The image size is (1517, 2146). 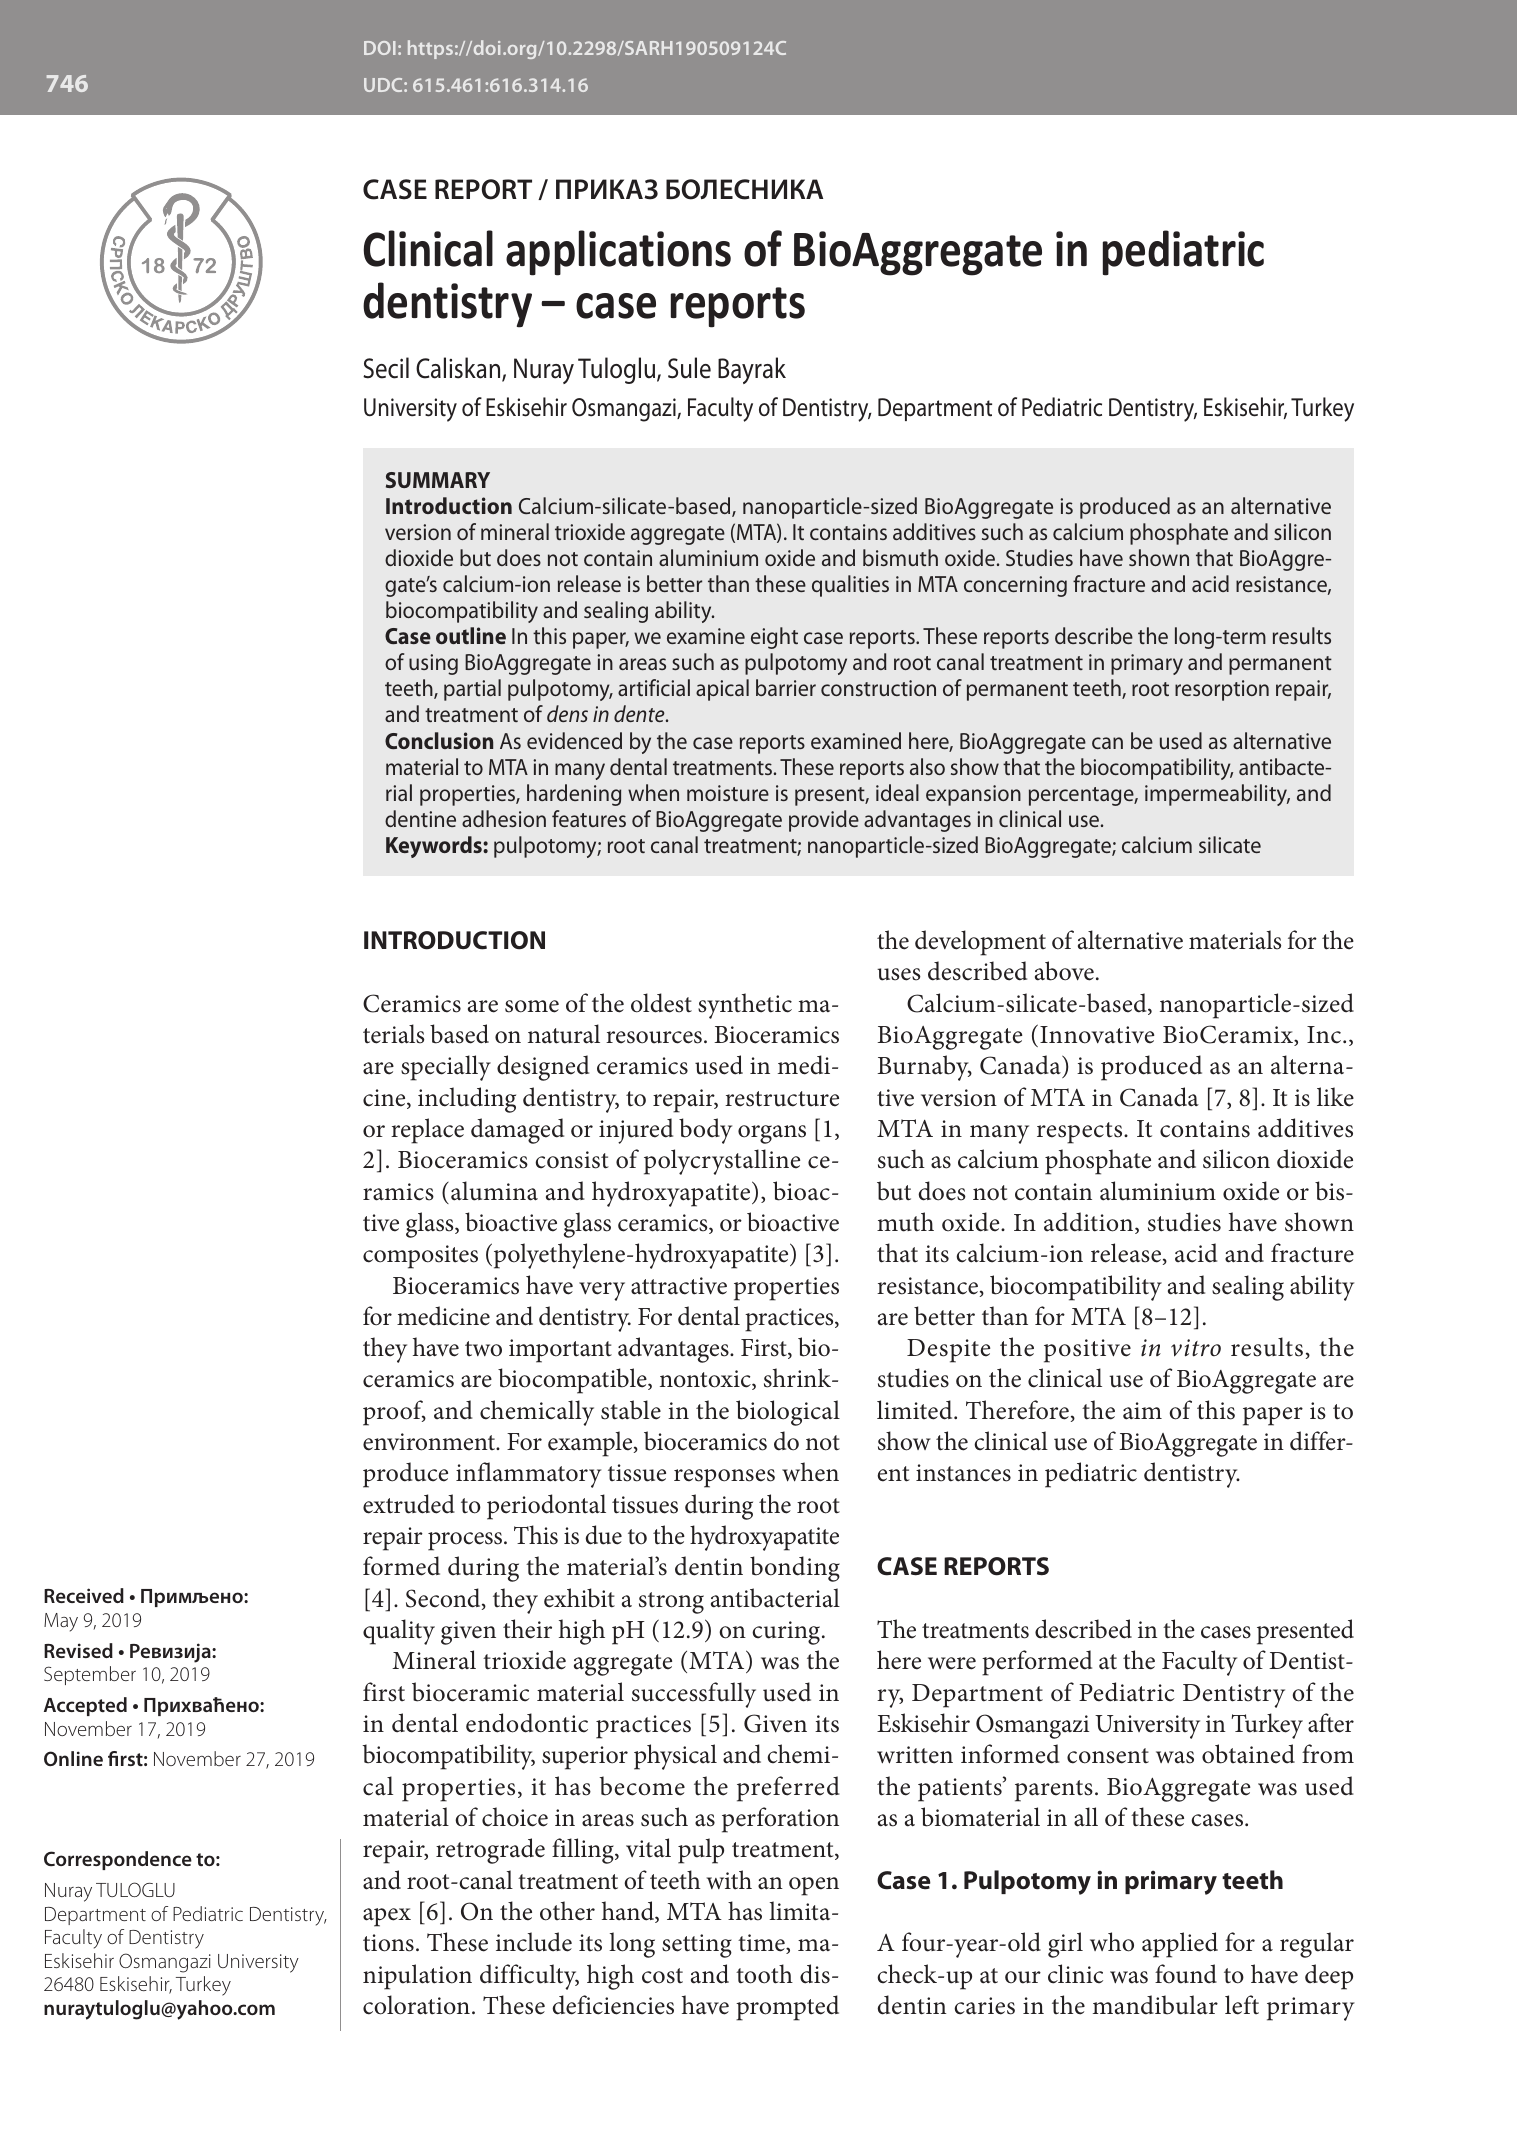 I want to click on Received, so click(x=84, y=1595).
